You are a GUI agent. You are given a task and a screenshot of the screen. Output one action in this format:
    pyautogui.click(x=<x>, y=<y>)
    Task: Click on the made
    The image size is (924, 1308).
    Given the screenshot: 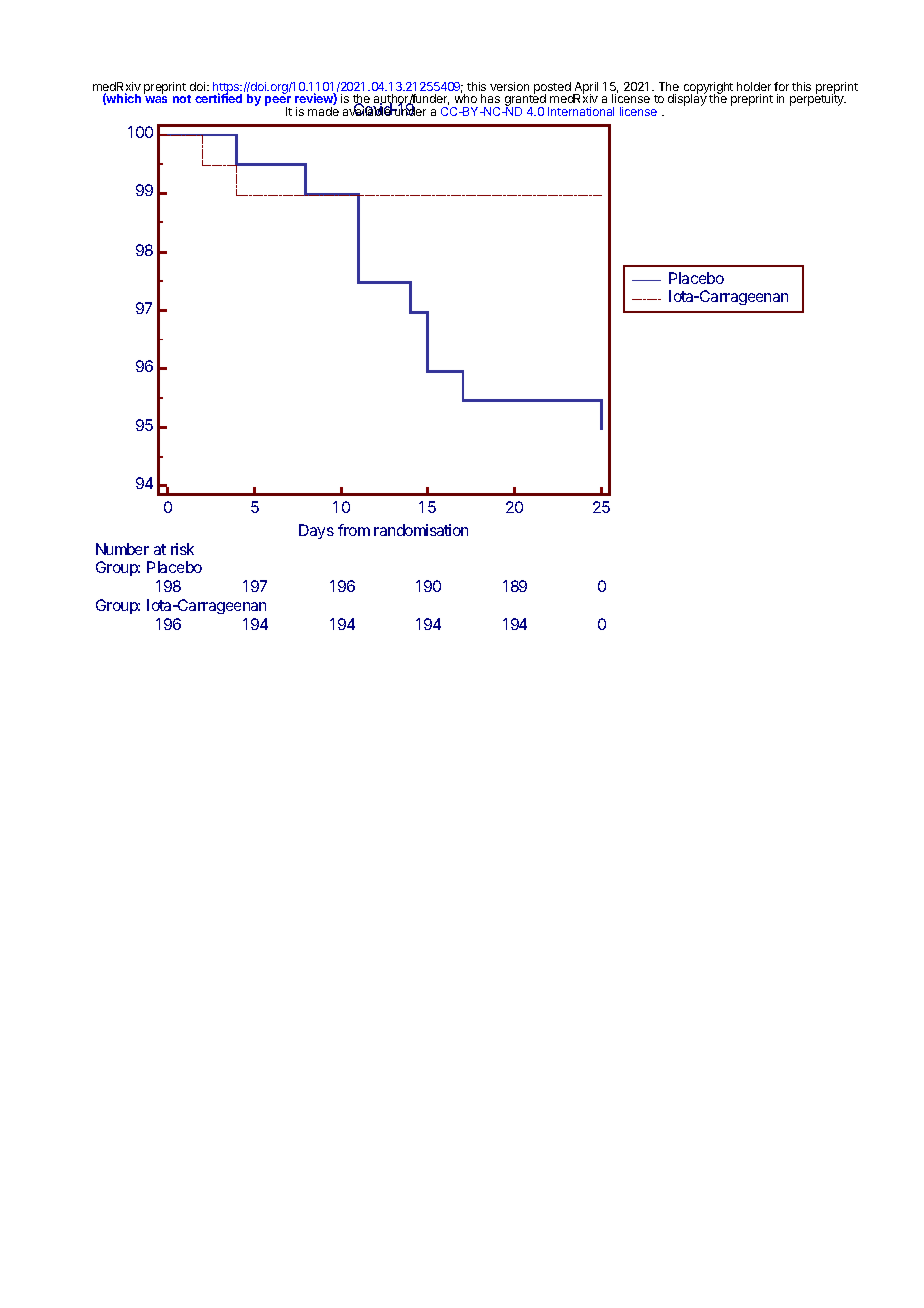 What is the action you would take?
    pyautogui.click(x=323, y=111)
